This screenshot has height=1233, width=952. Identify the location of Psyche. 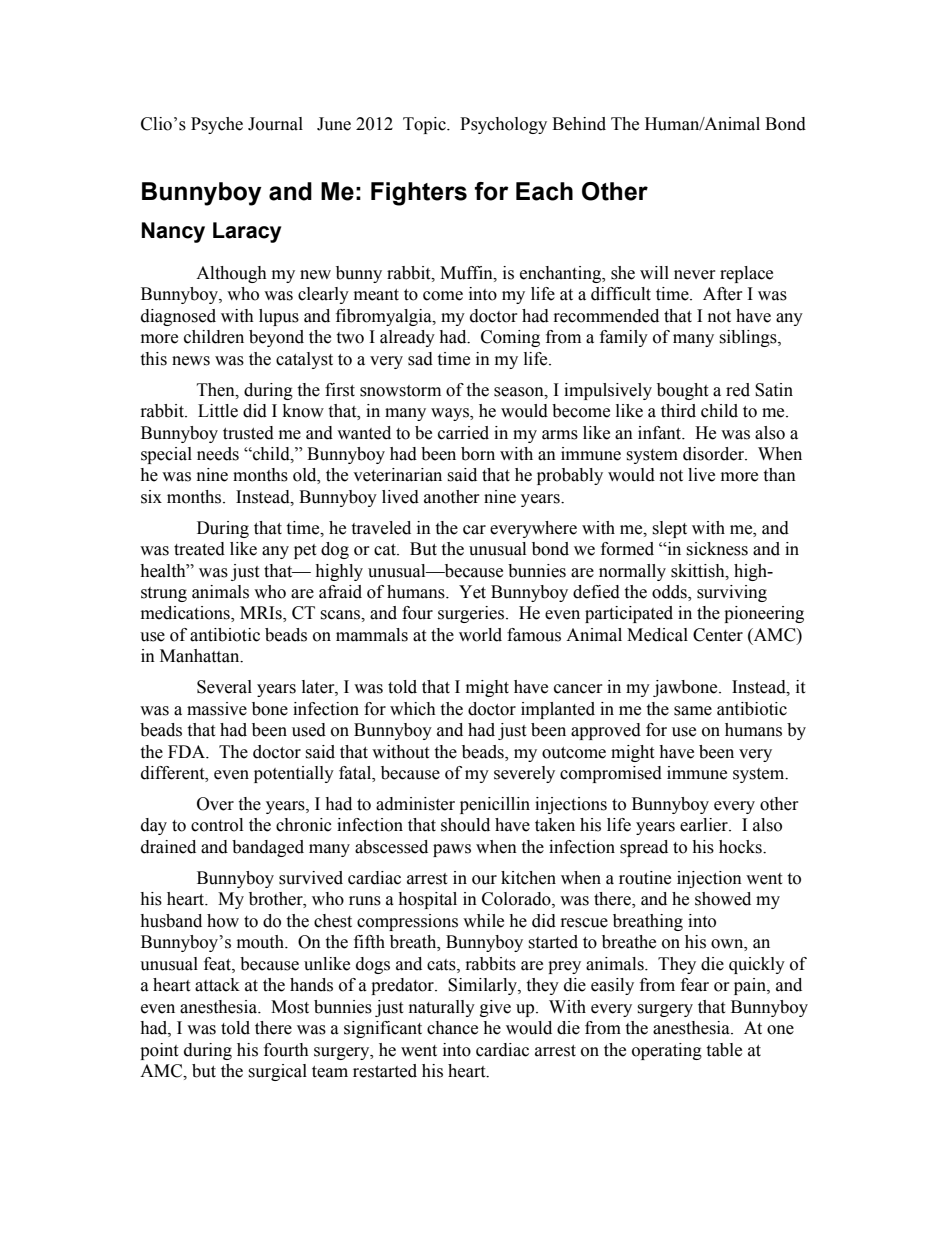
(217, 125).
